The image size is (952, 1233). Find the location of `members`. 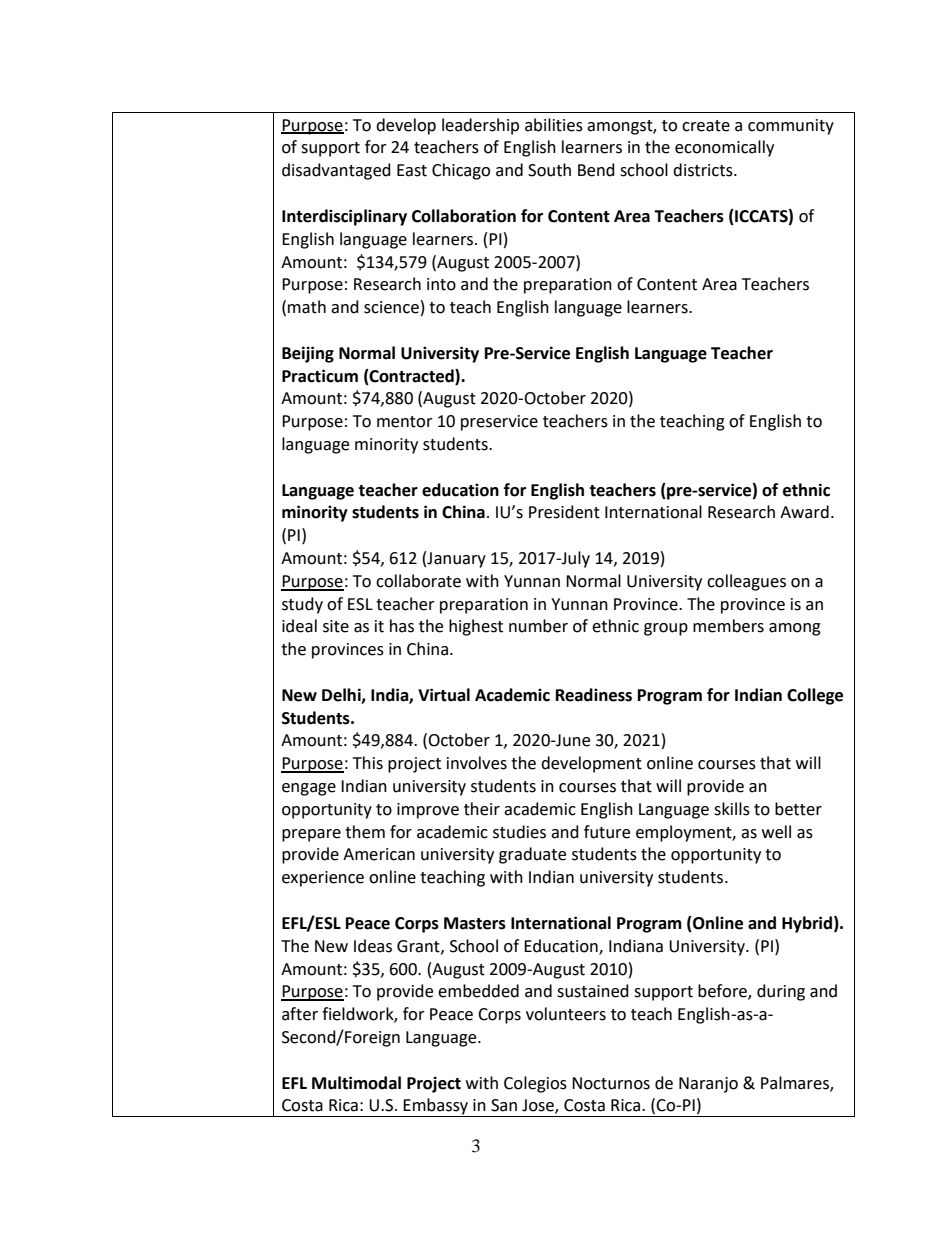

members is located at coordinates (728, 626).
